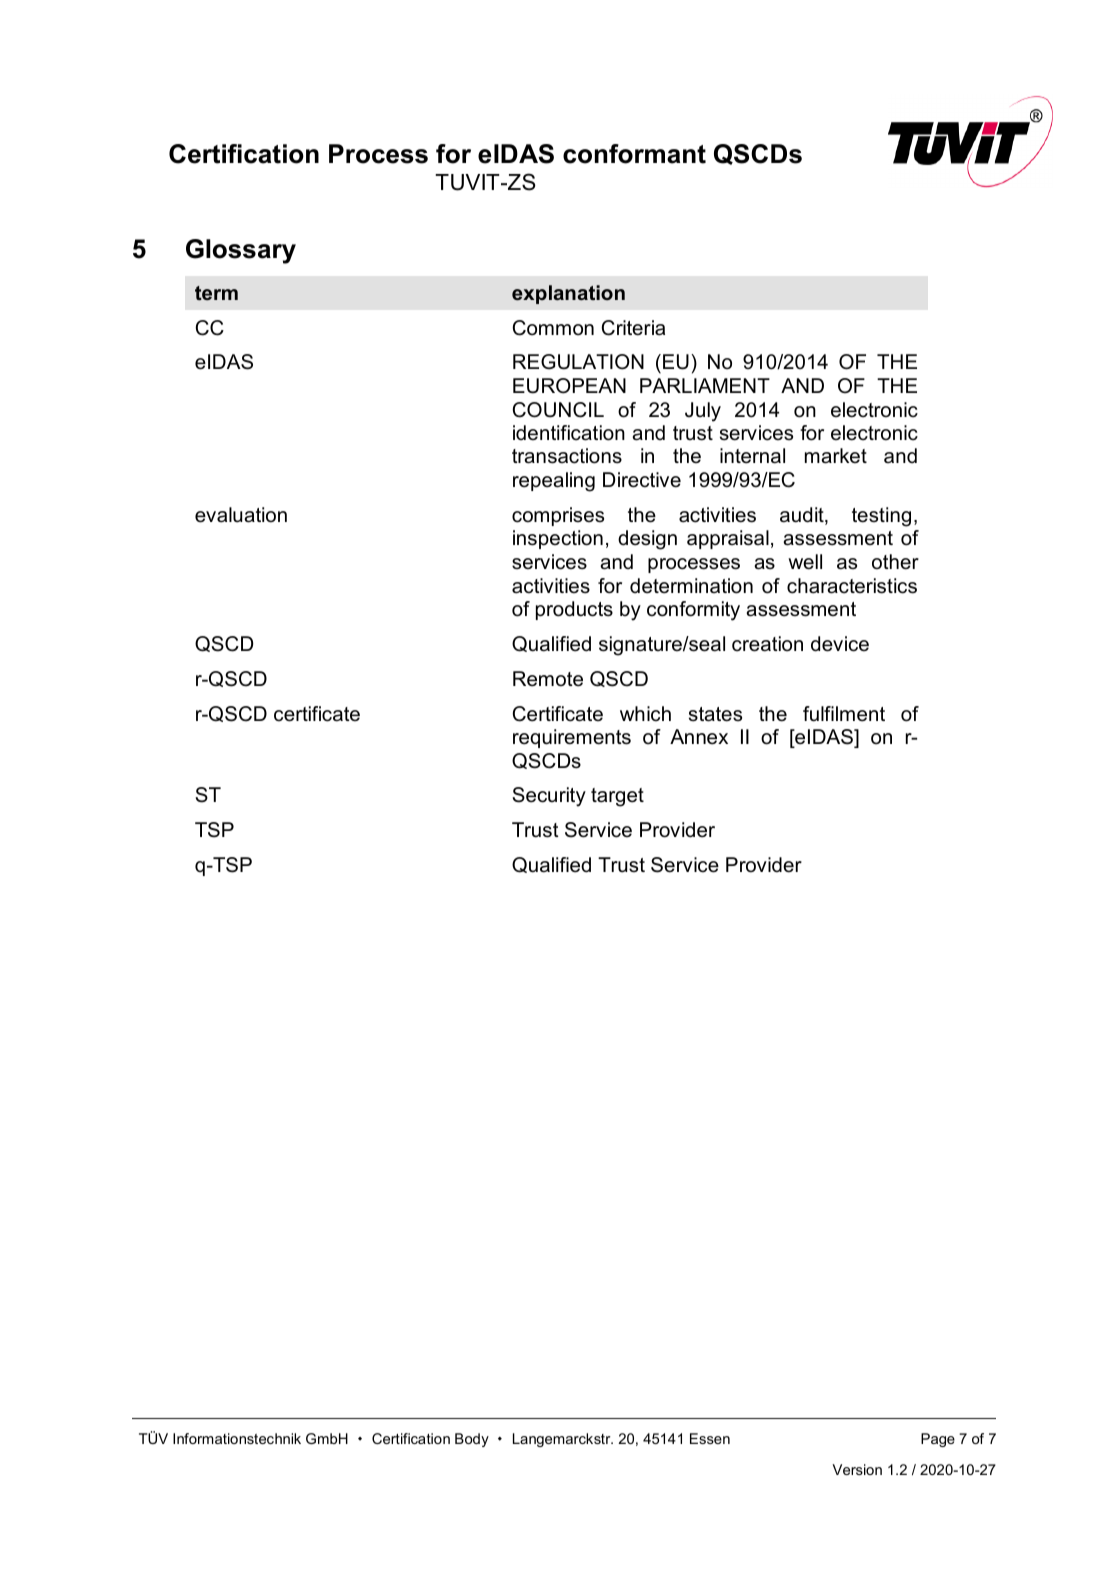  I want to click on conformant, so click(634, 154).
